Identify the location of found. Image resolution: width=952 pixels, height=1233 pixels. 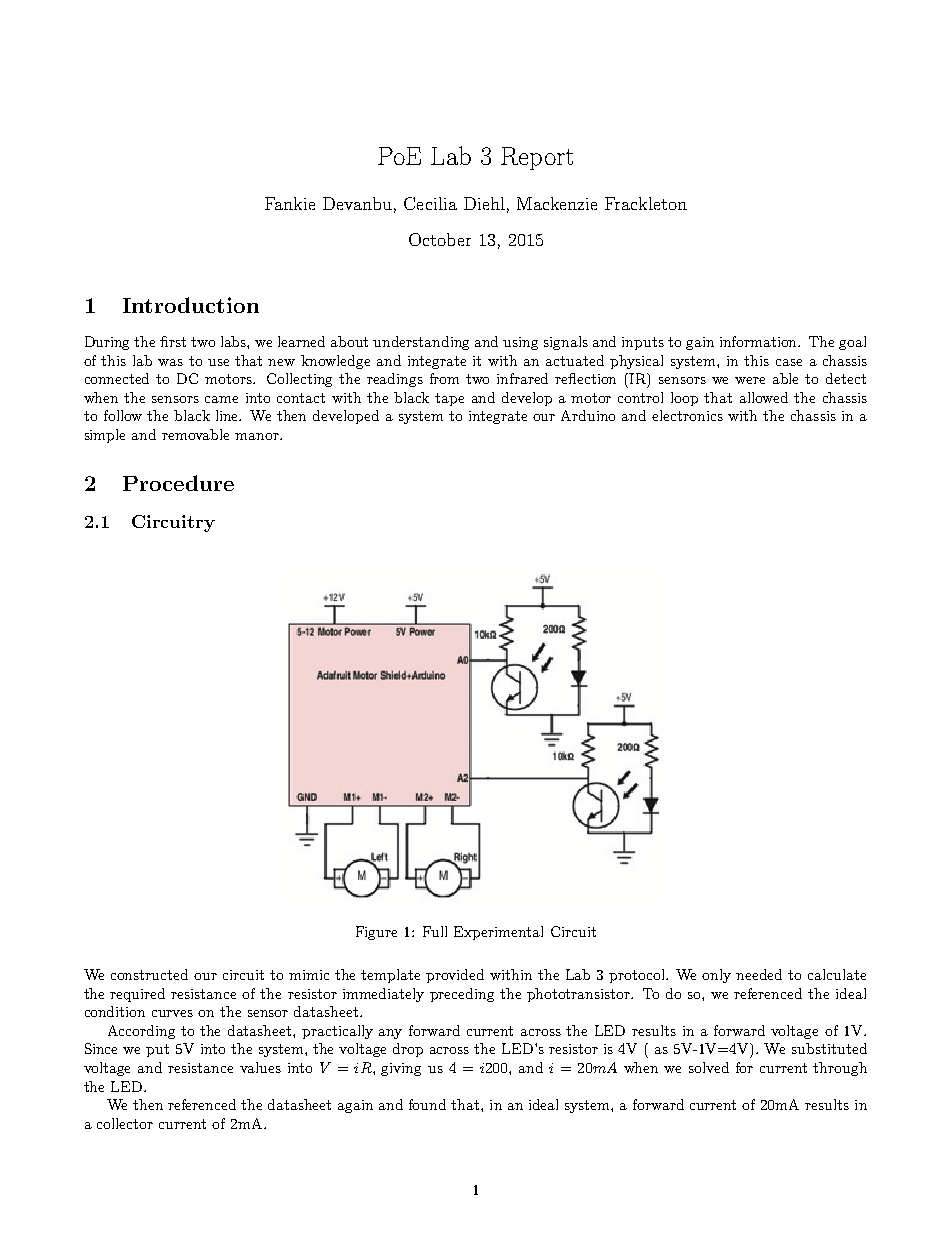
(427, 1104).
